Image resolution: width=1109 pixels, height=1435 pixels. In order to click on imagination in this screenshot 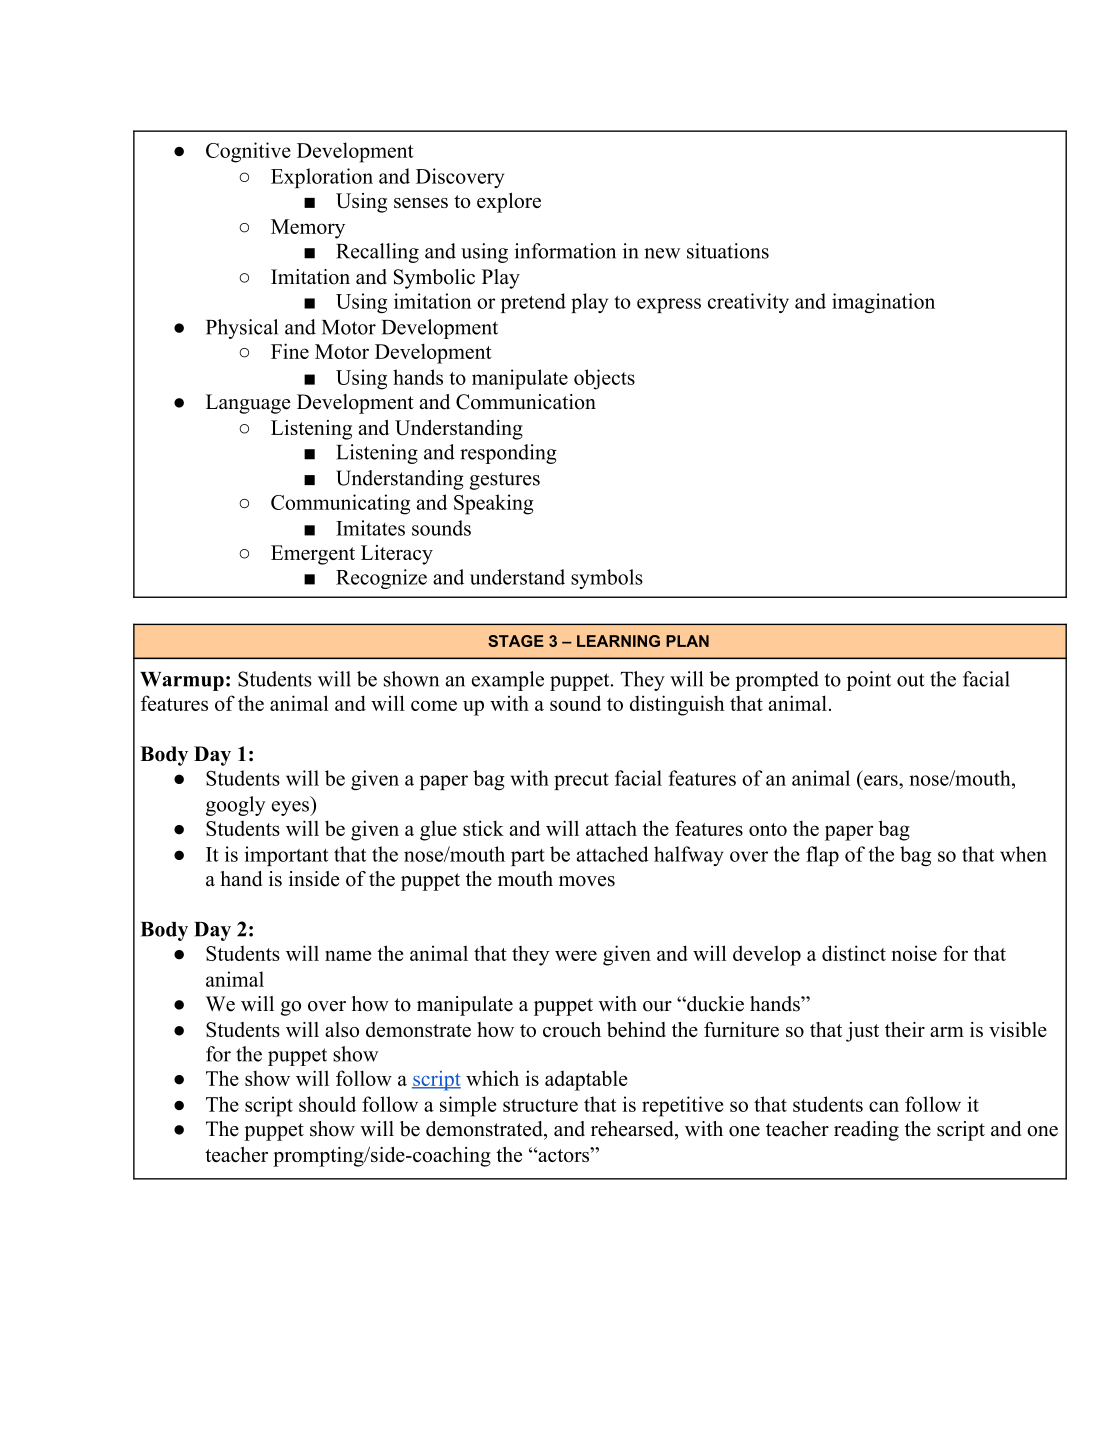, I will do `click(883, 303)`.
